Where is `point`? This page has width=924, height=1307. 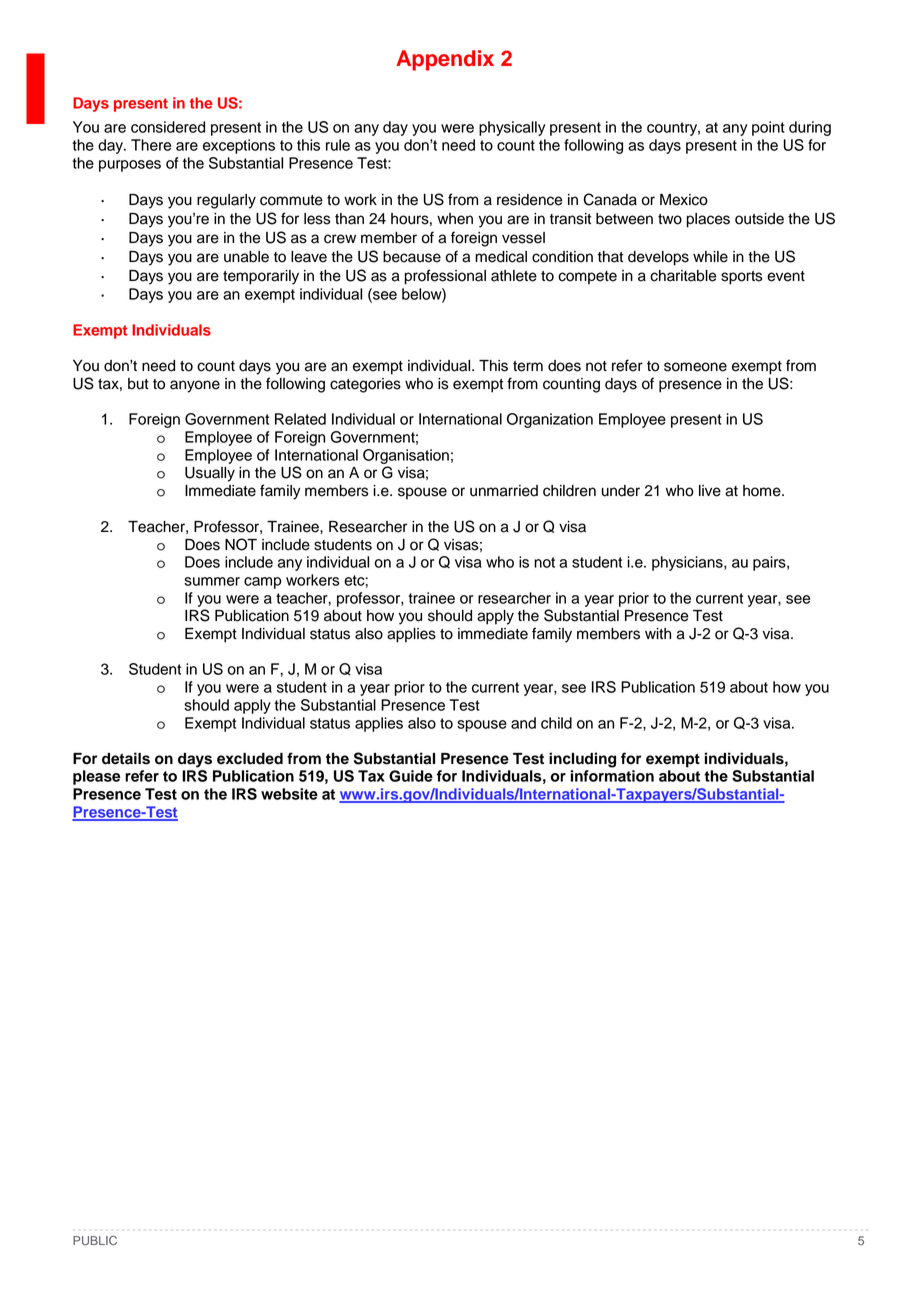
point is located at coordinates (768, 128).
